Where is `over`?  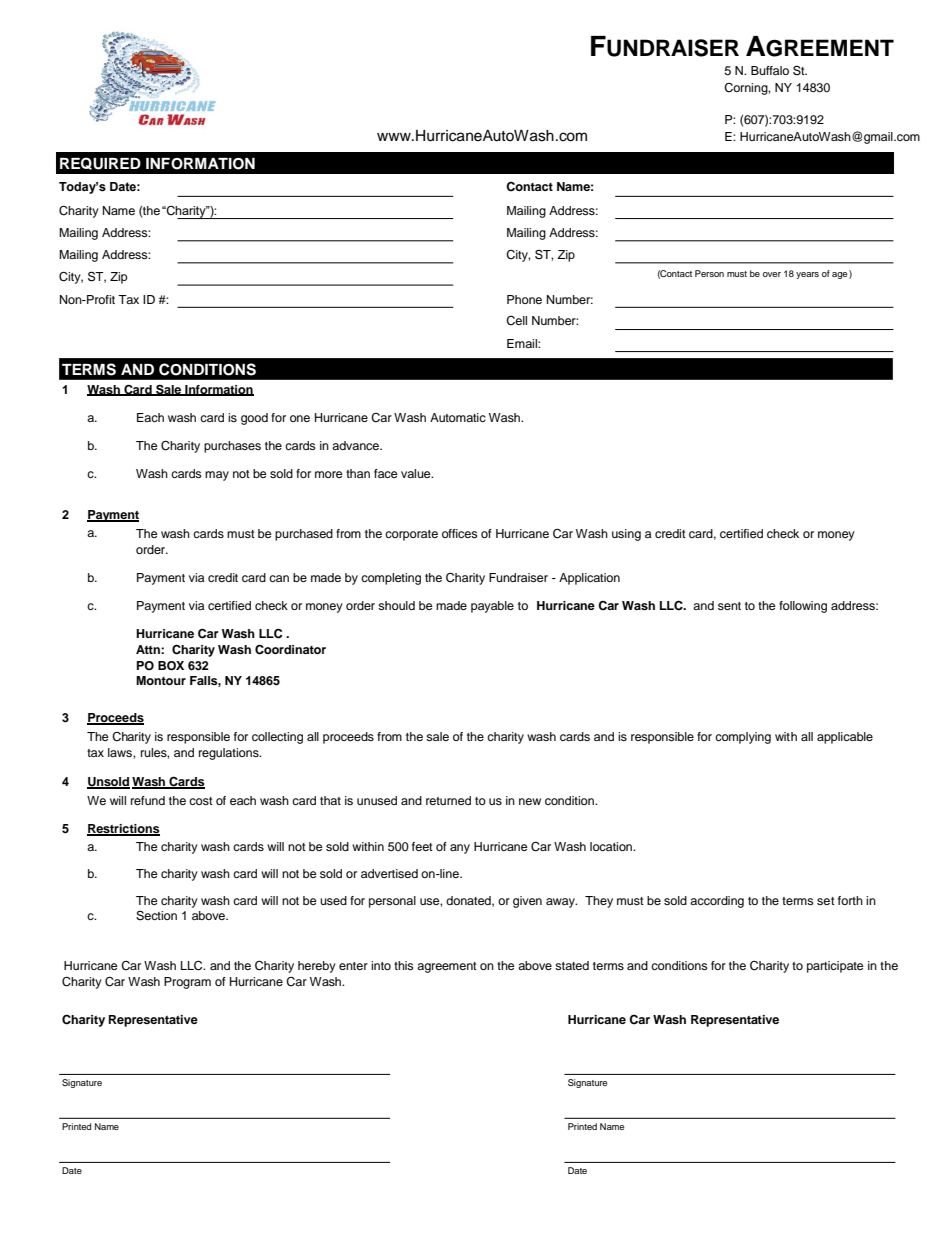
over is located at coordinates (772, 274).
